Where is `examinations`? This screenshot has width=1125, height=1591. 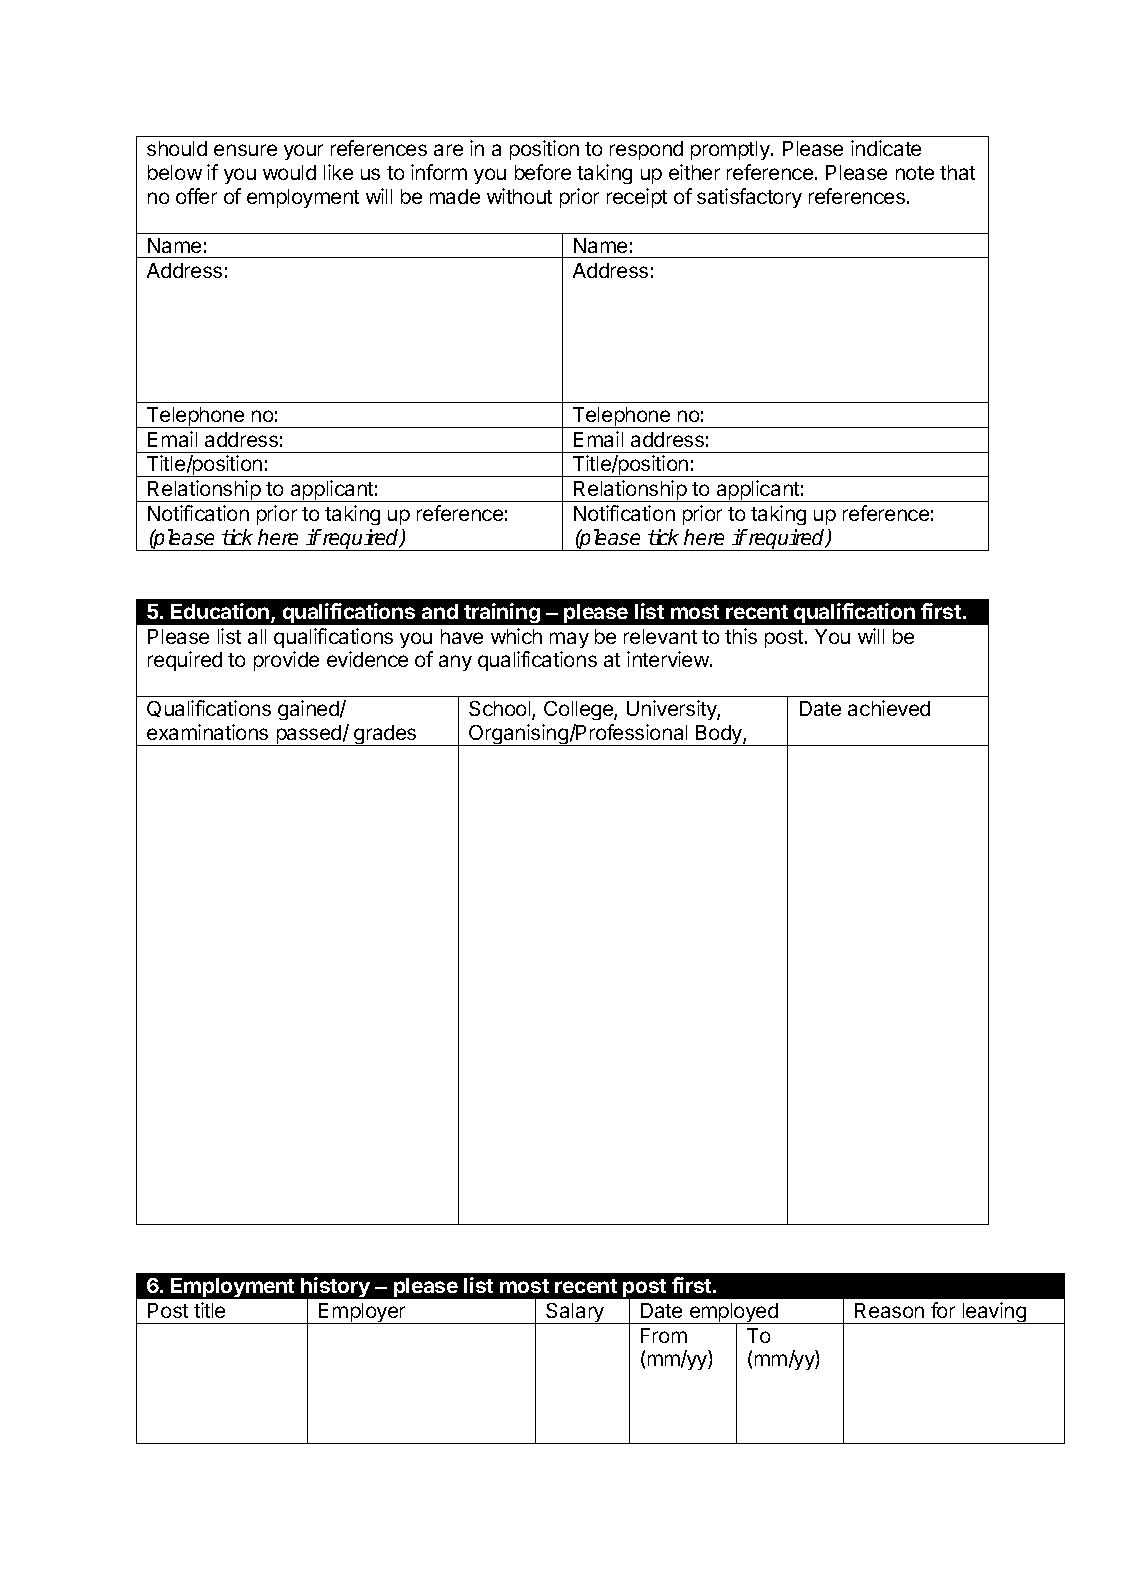 examinations is located at coordinates (207, 732).
